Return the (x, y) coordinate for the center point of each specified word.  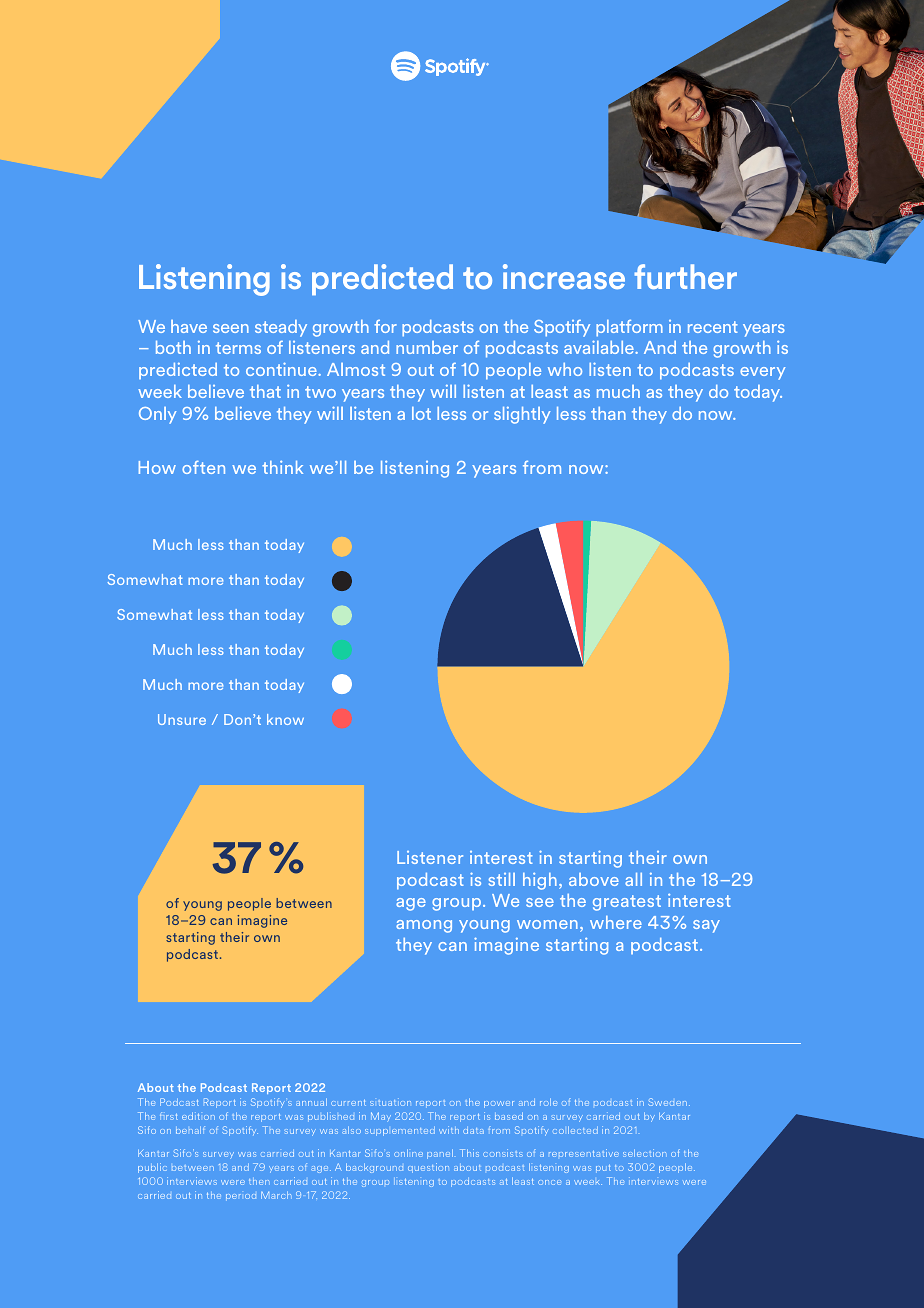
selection (644, 1153)
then (259, 1181)
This (469, 1153)
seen (231, 328)
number (427, 347)
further (685, 276)
